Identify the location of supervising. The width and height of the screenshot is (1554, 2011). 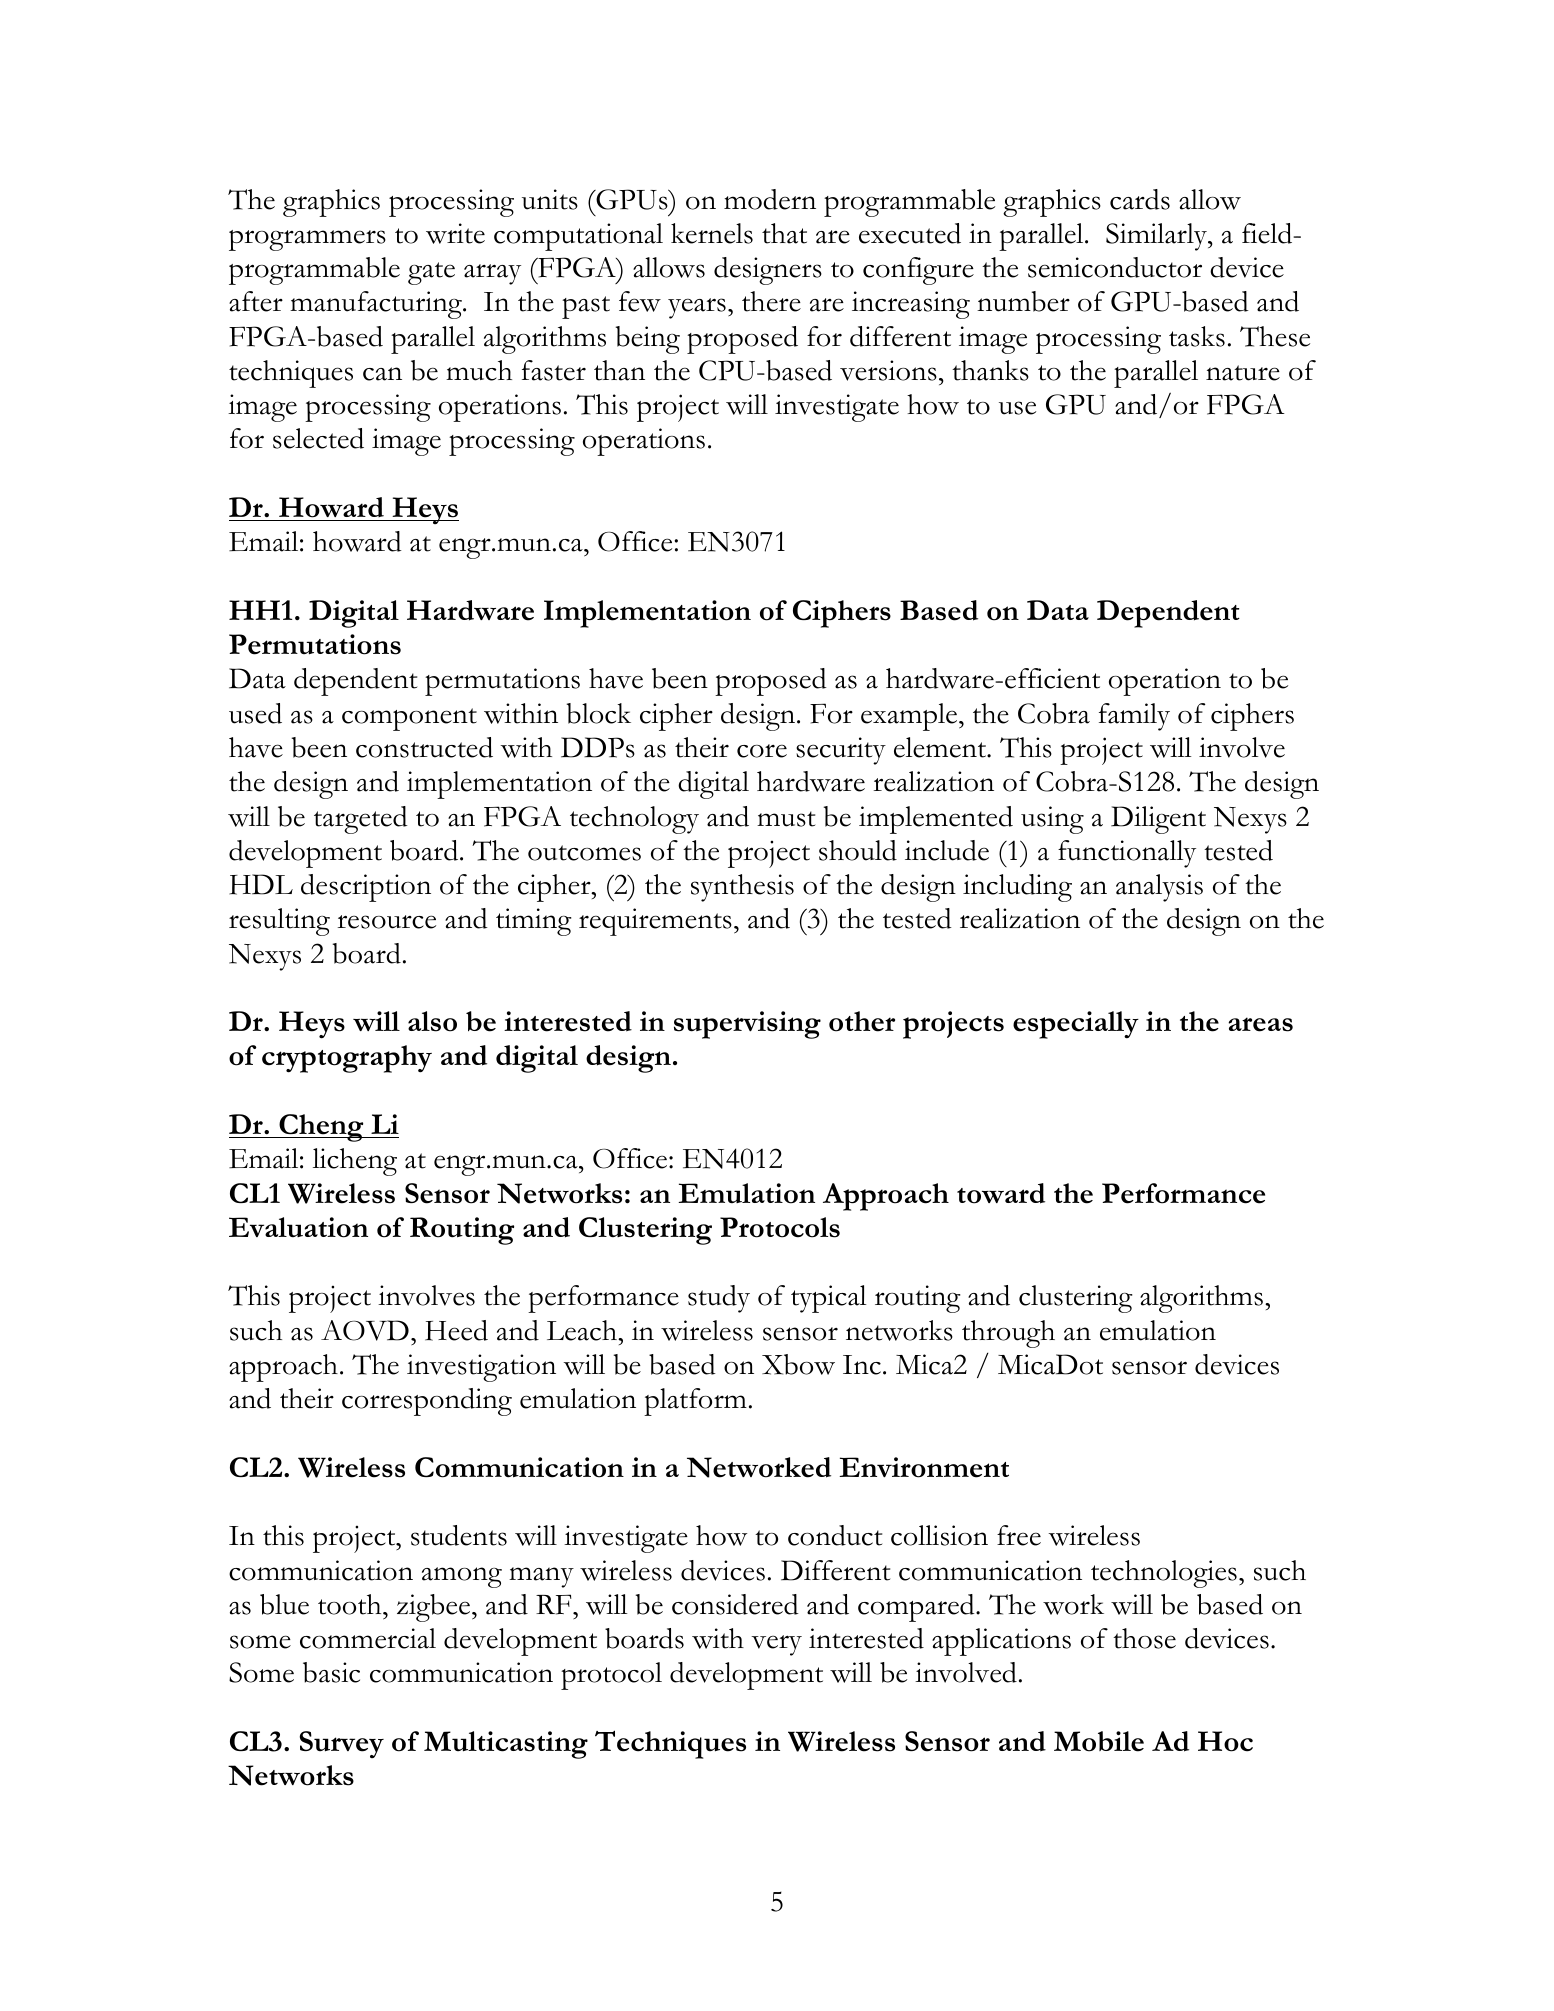
(747, 1025).
